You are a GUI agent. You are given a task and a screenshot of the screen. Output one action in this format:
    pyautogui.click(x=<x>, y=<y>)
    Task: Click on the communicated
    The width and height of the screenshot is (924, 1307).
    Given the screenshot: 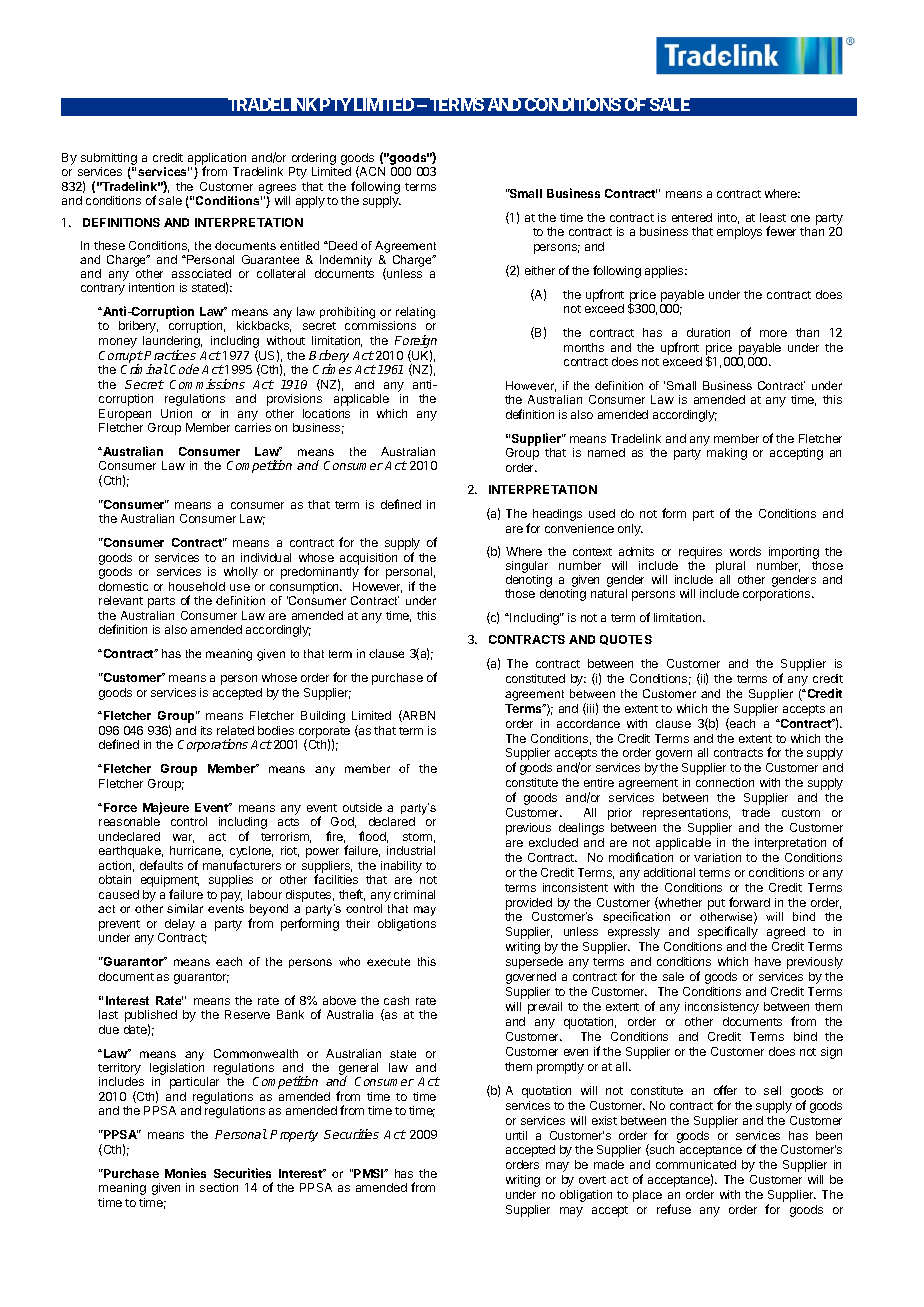 What is the action you would take?
    pyautogui.click(x=696, y=1164)
